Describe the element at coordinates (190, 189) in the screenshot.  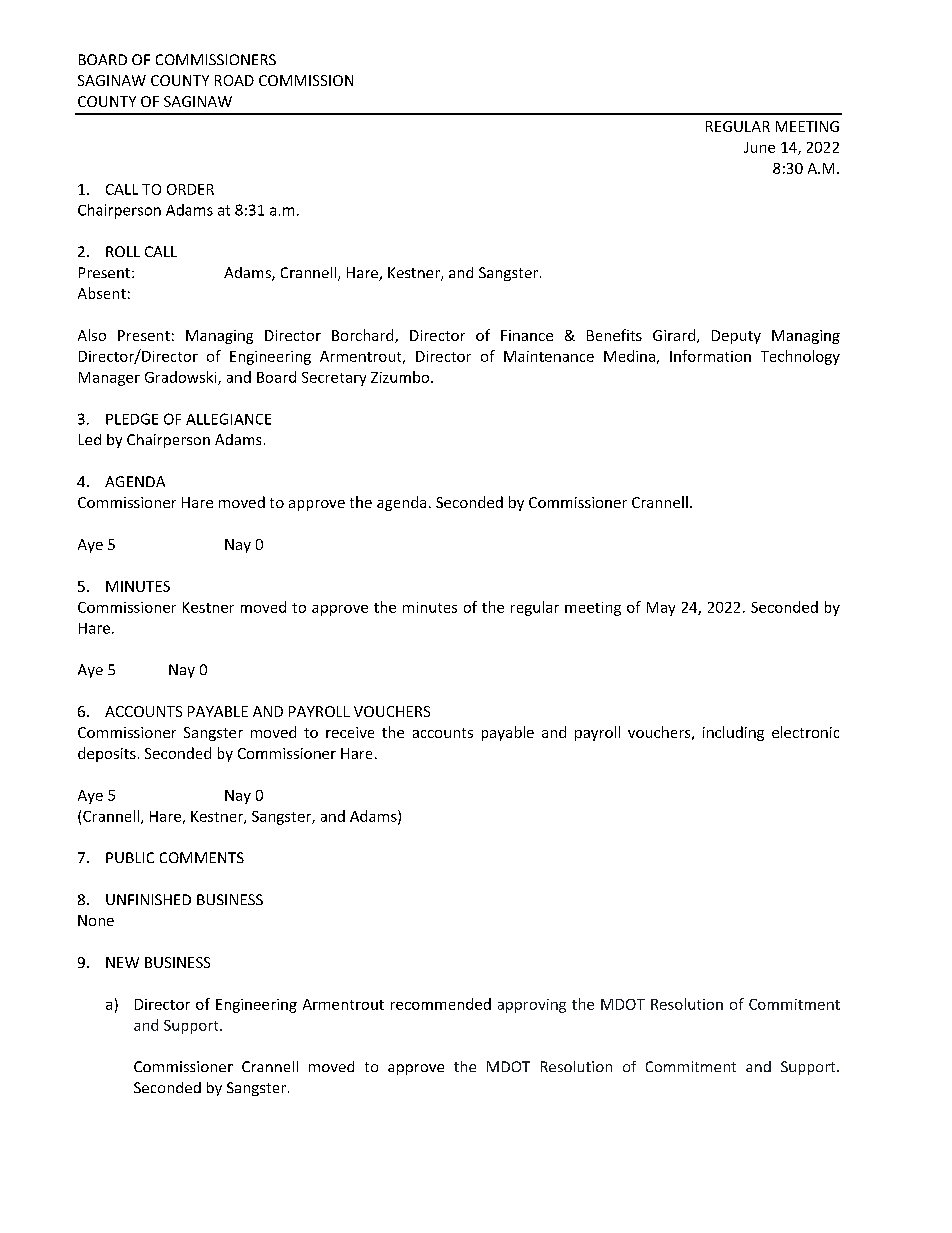
I see `ORDER` at that location.
